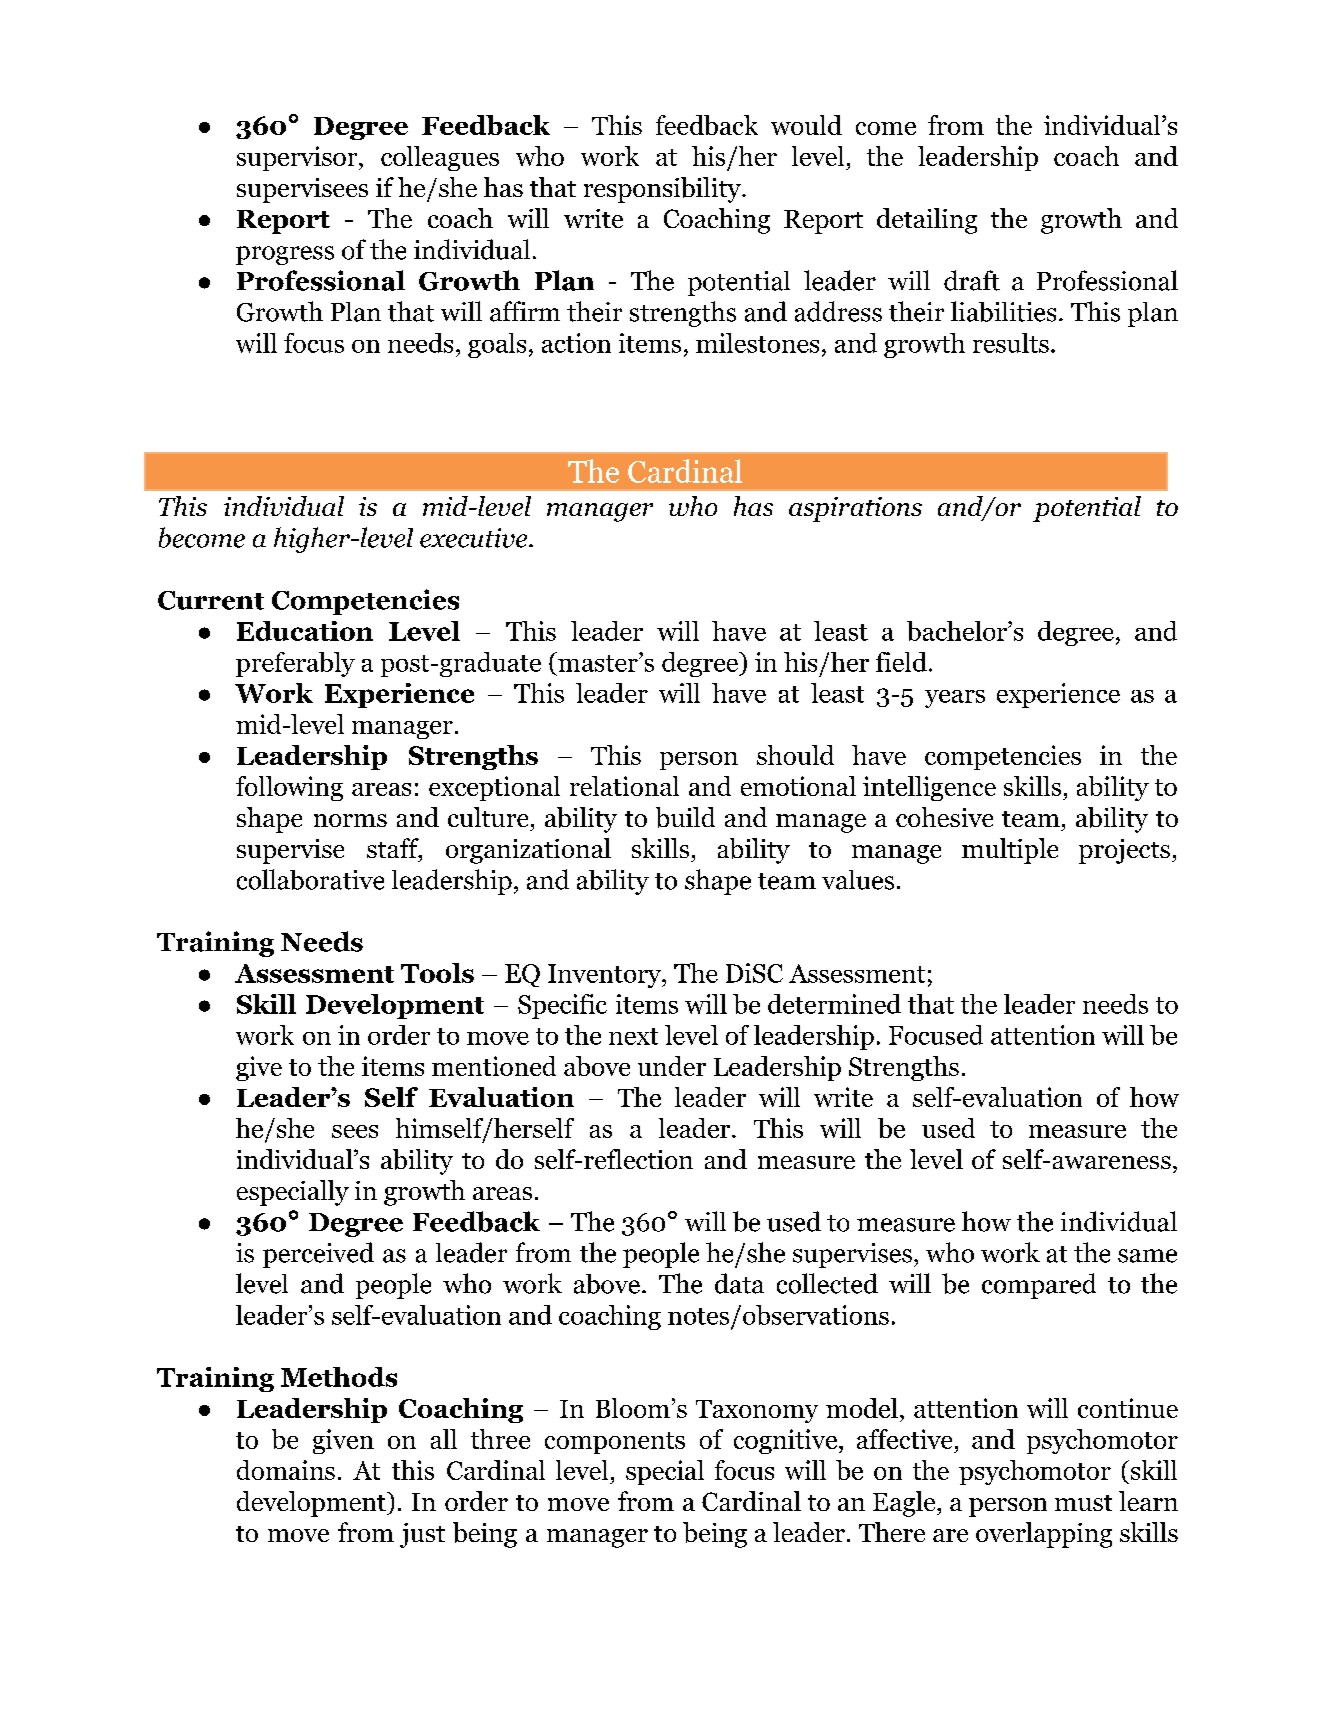 This page has height=1728, width=1336. What do you see at coordinates (1083, 1503) in the page?
I see `must` at bounding box center [1083, 1503].
